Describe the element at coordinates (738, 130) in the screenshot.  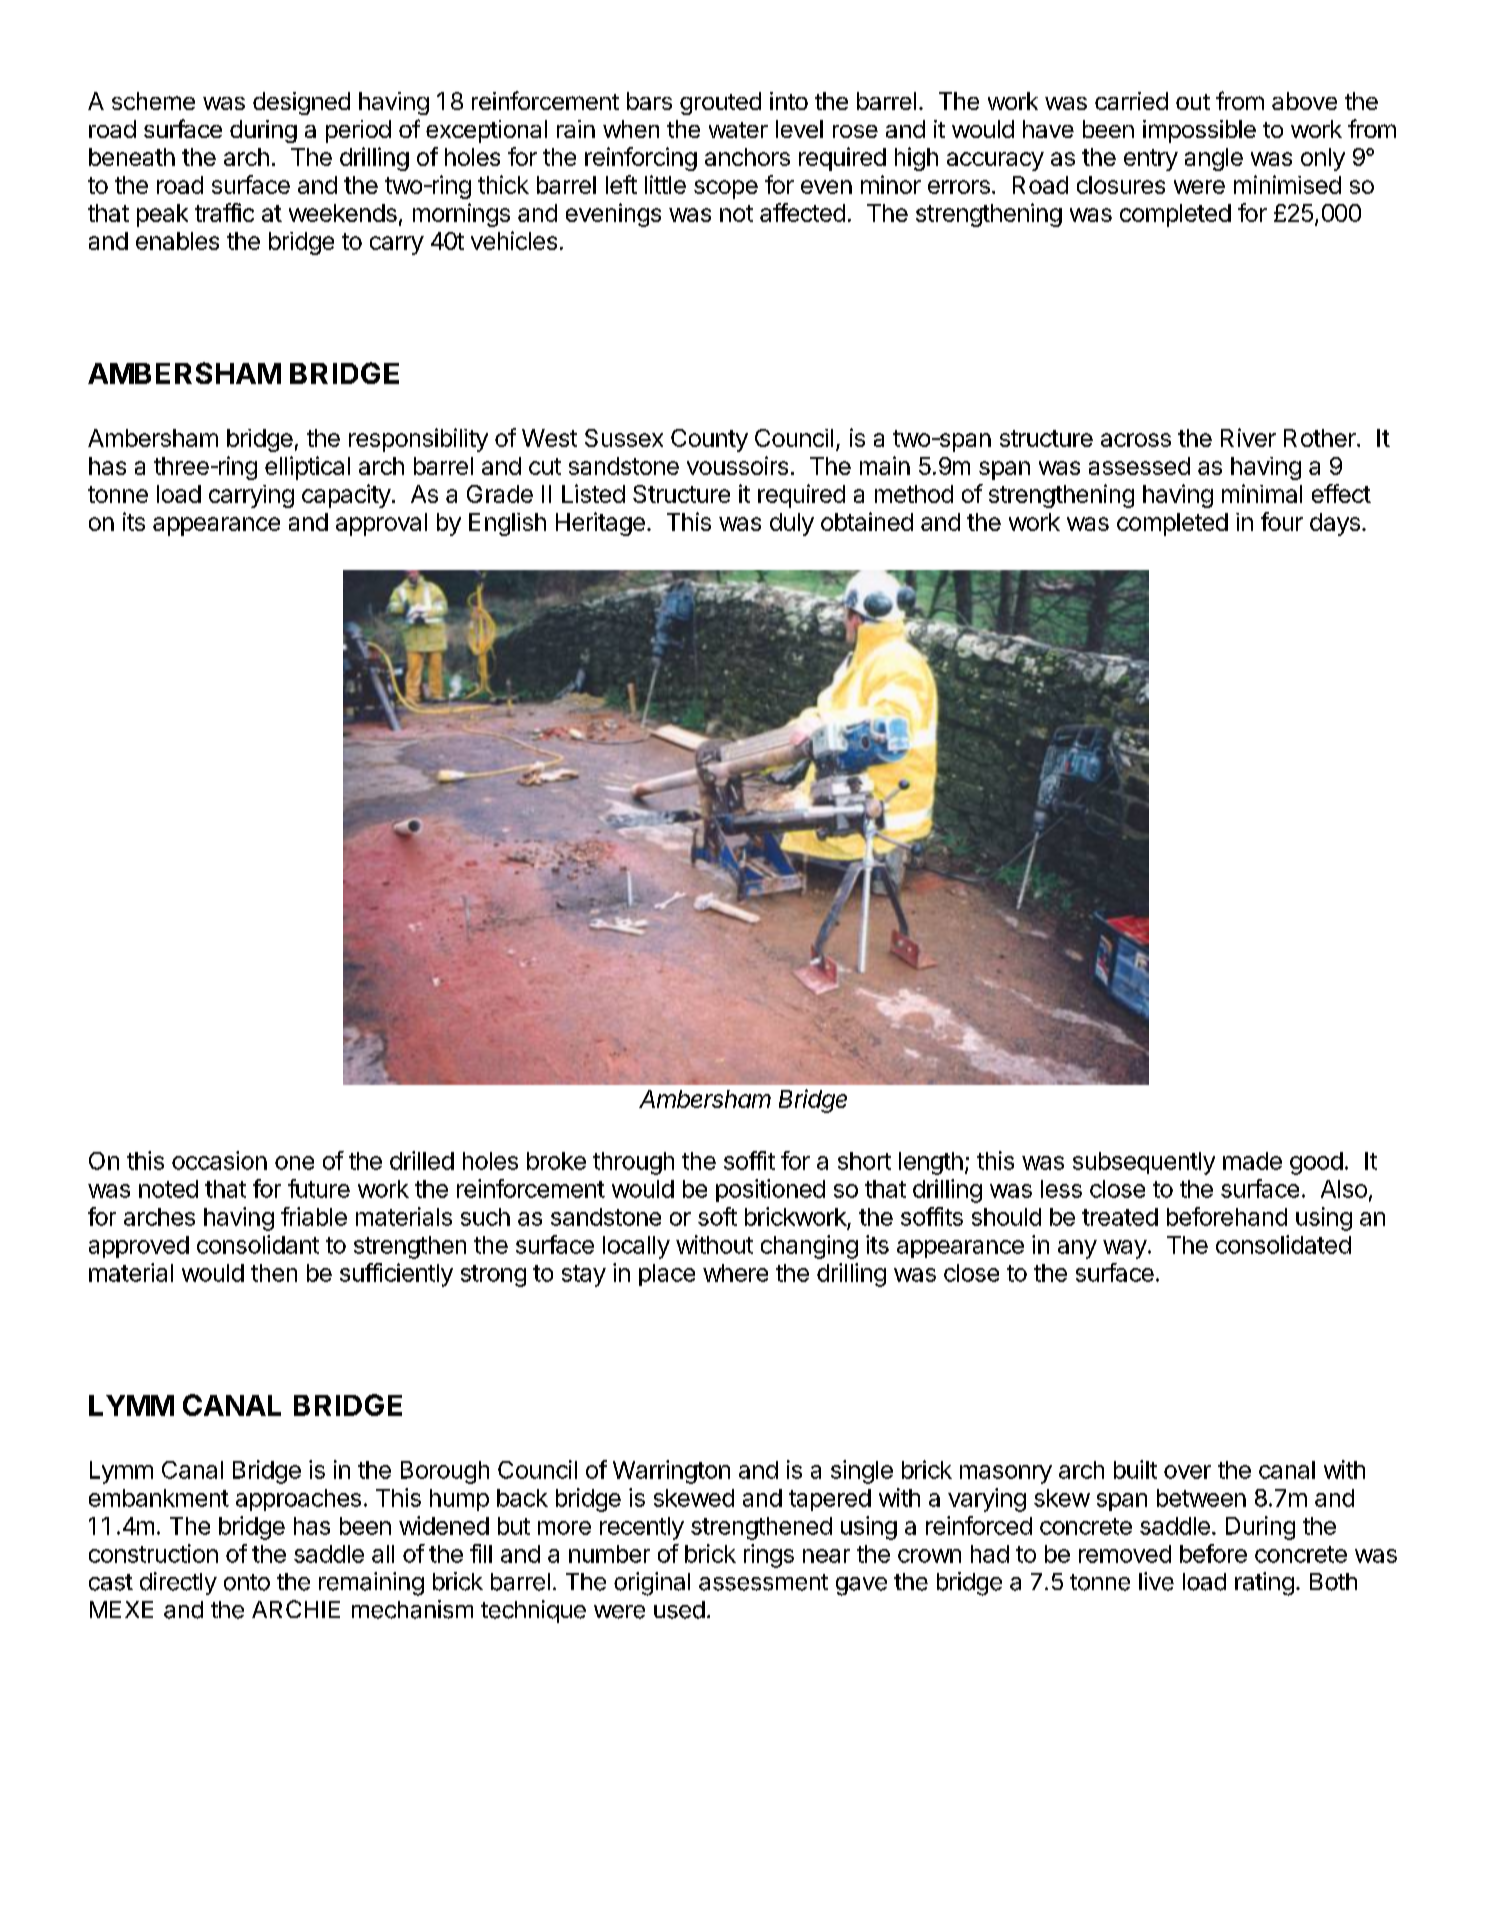
I see `water` at that location.
